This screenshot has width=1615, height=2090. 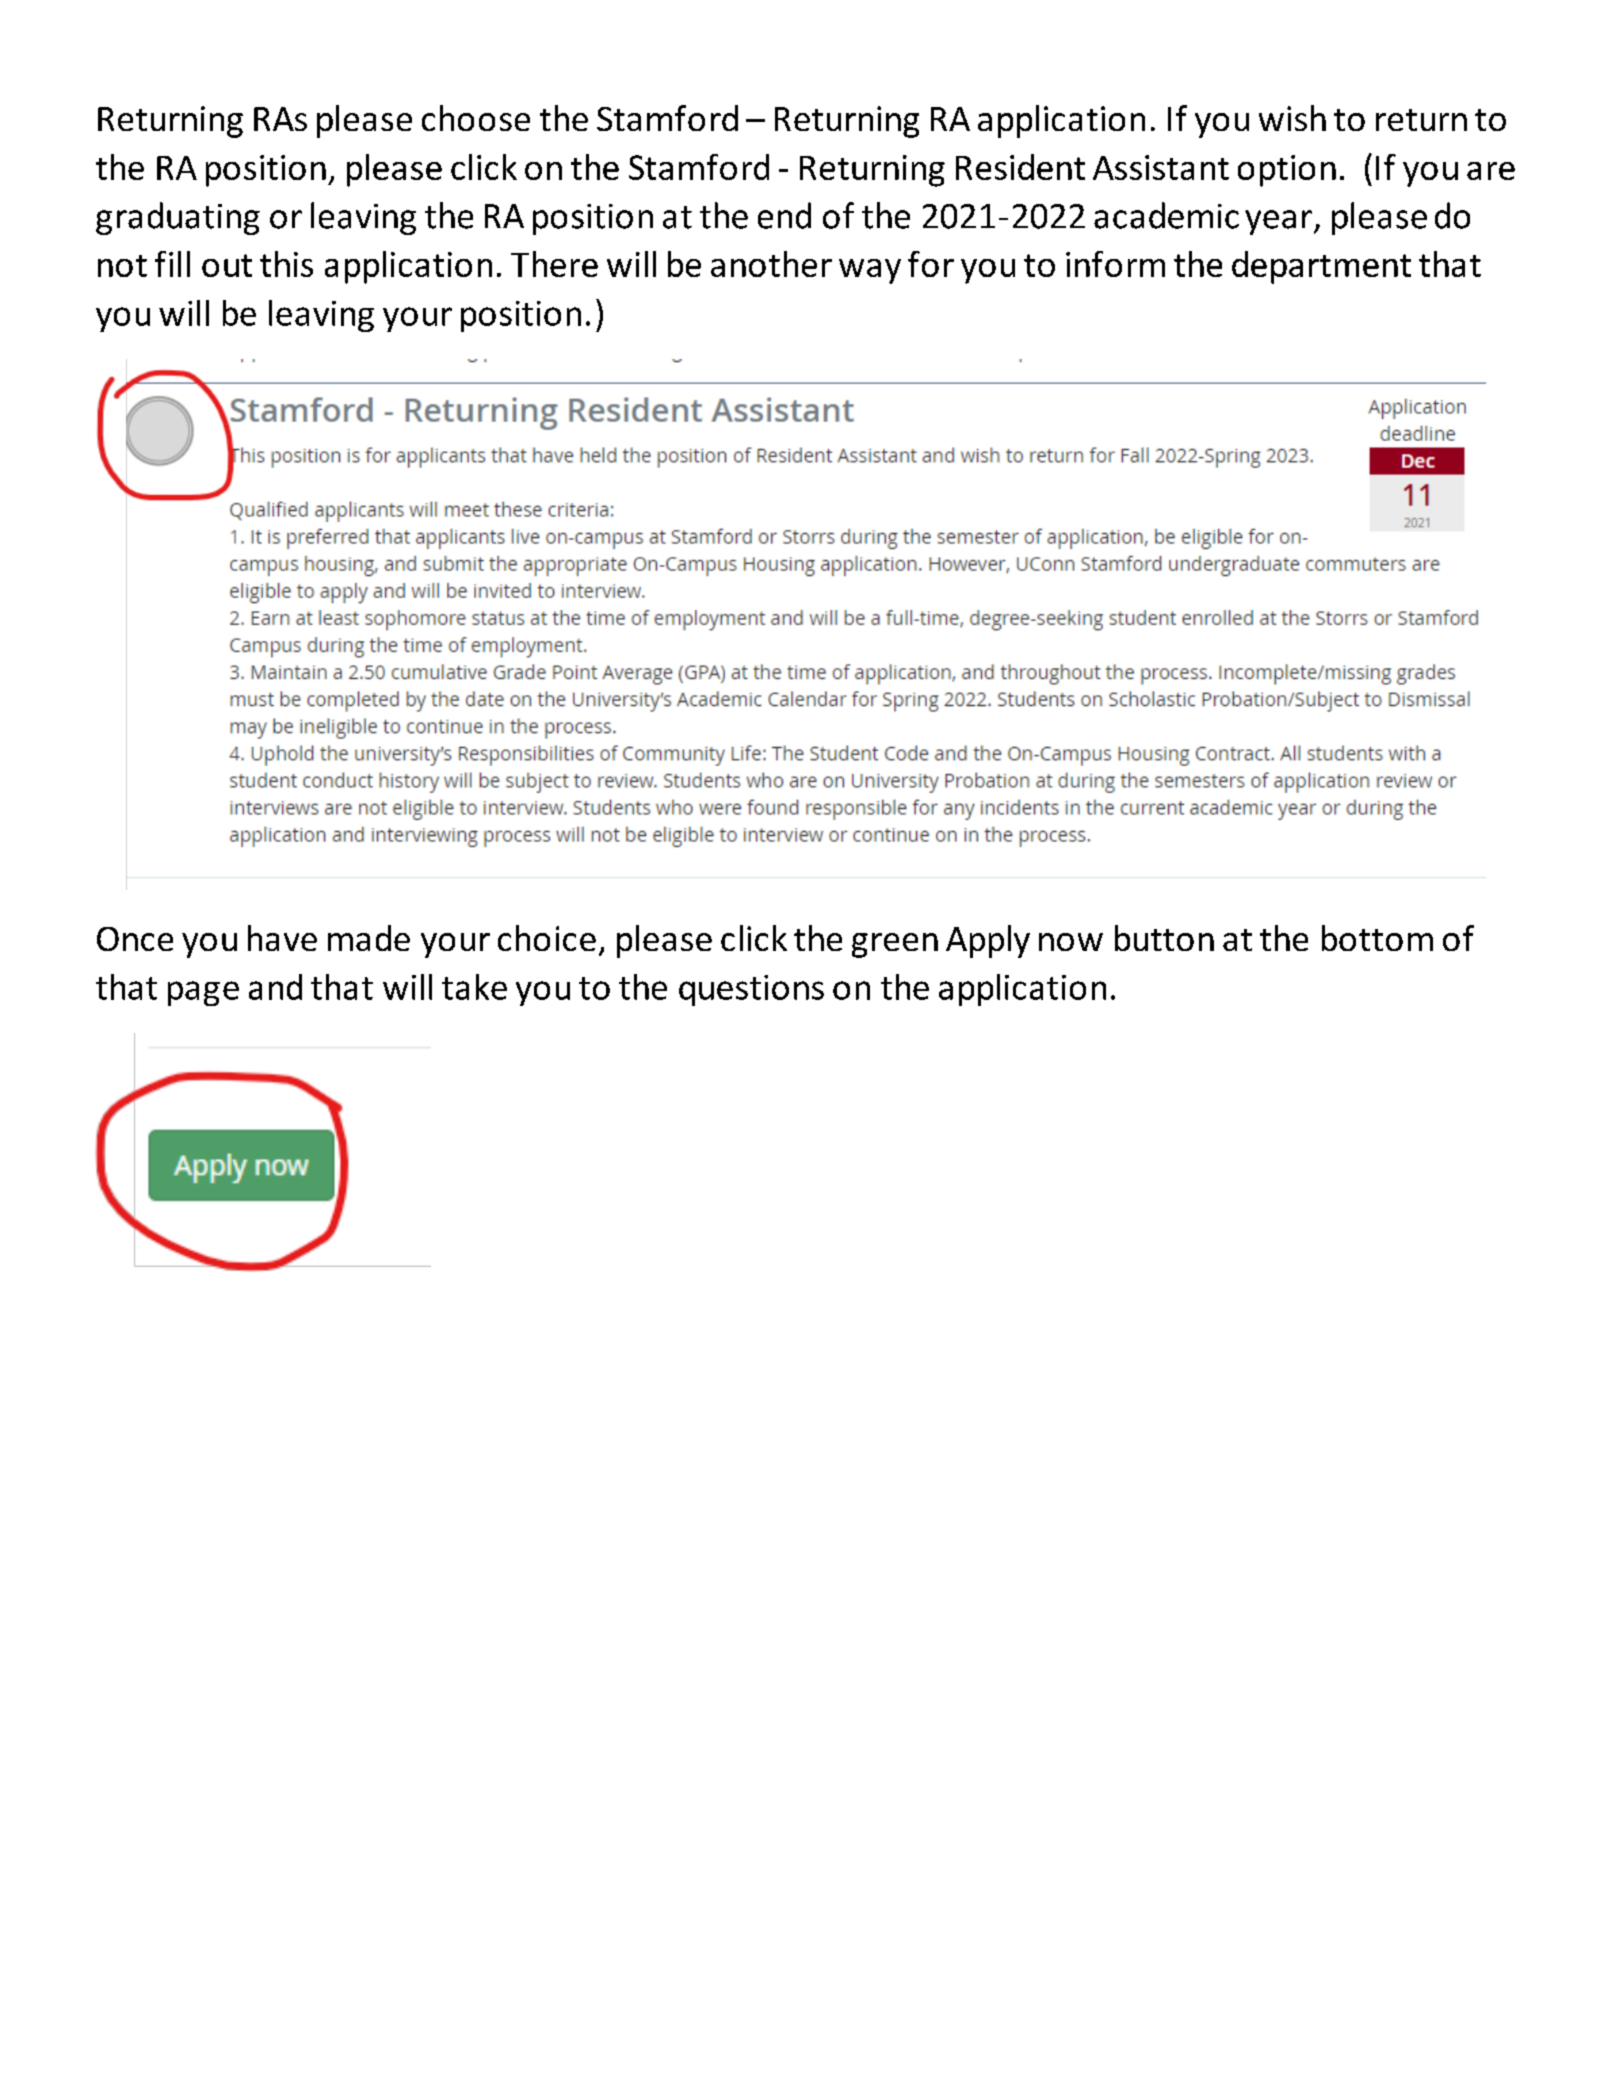 I want to click on this, so click(x=286, y=264).
